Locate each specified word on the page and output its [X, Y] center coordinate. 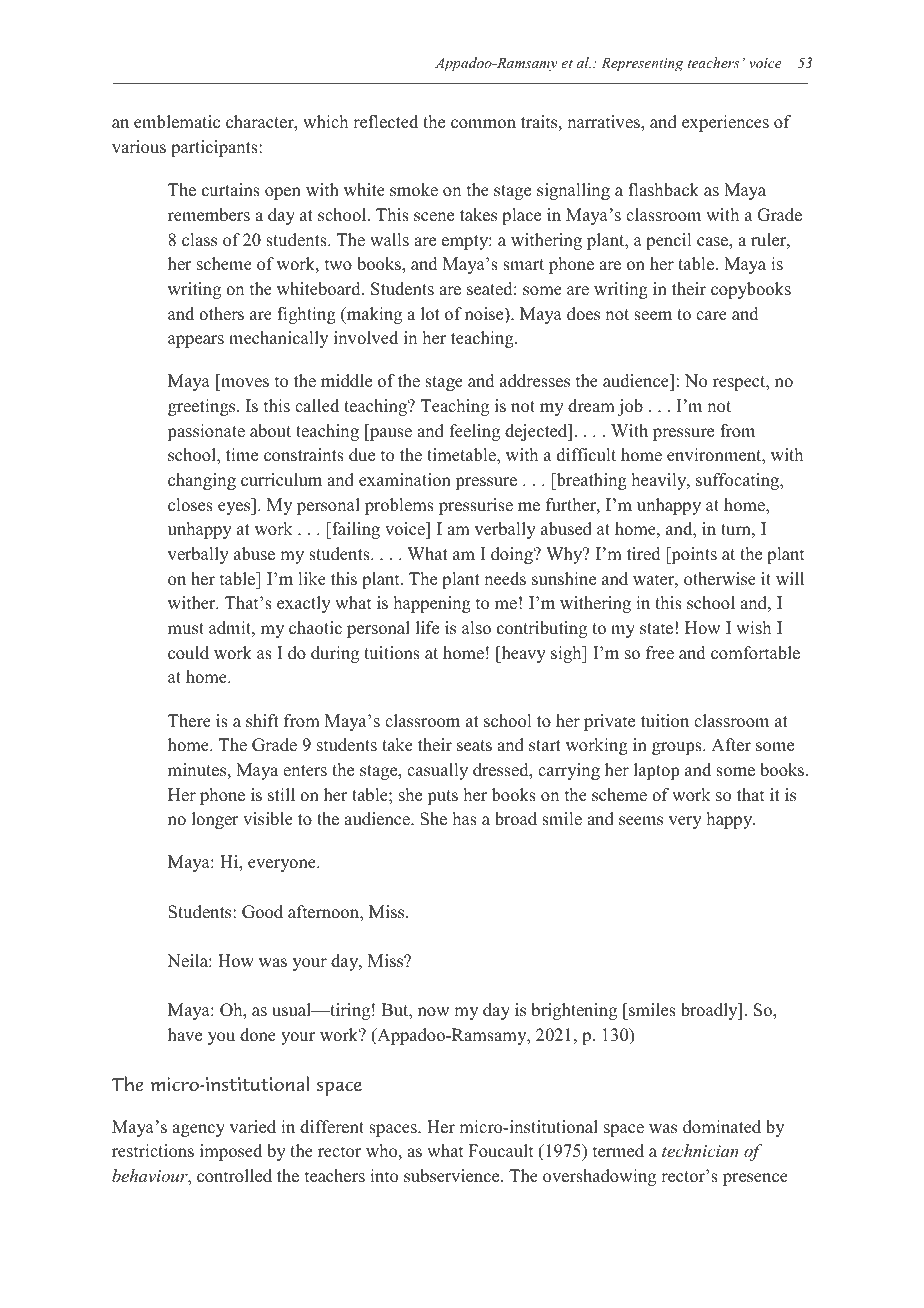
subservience [453, 1176]
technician [700, 1150]
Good [262, 912]
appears [196, 341]
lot [430, 314]
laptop [656, 771]
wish [753, 628]
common [483, 124]
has [465, 819]
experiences [725, 123]
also [476, 628]
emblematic [177, 122]
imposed [231, 1152]
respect [740, 383]
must [186, 629]
